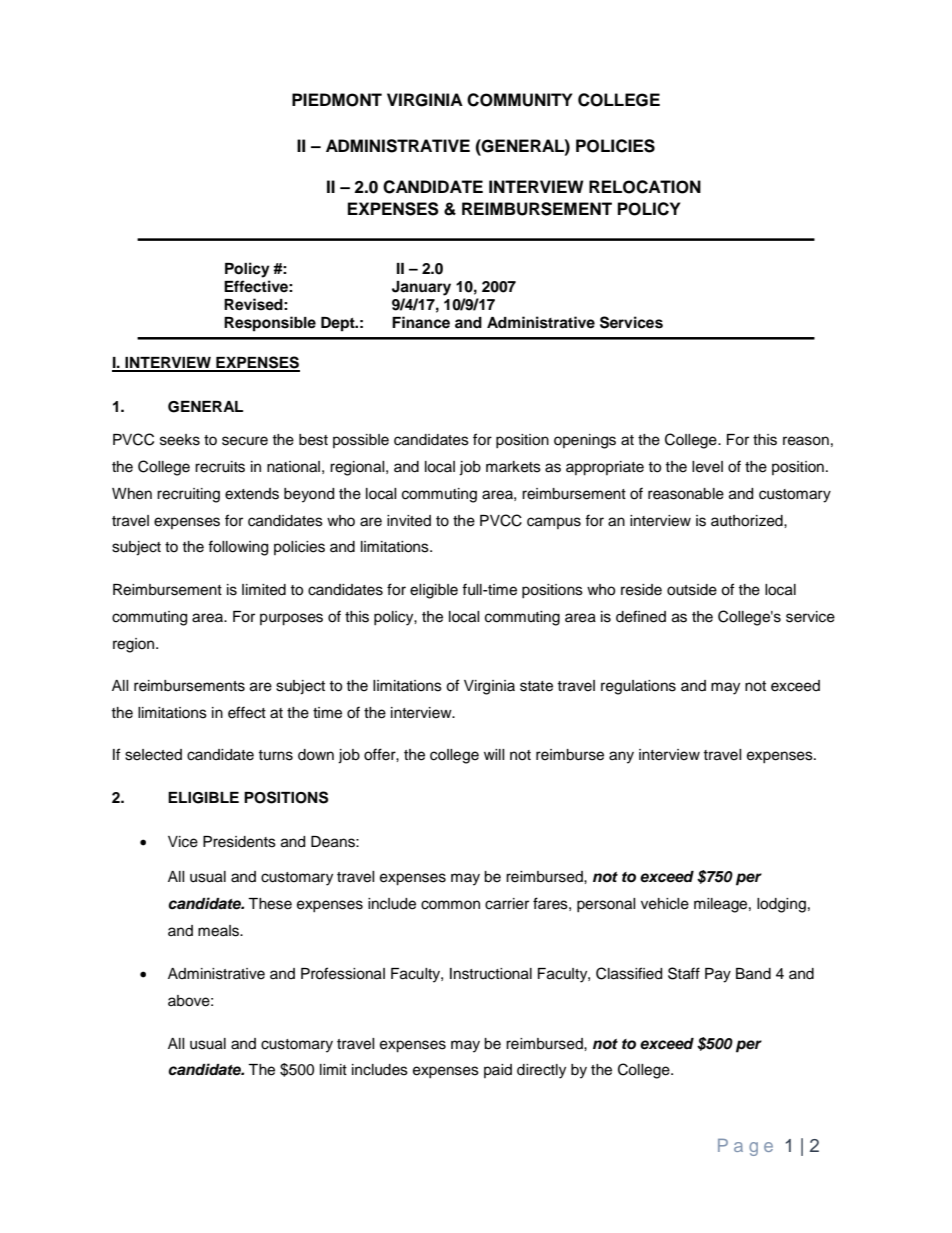  Describe the element at coordinates (513, 467) in the document. I see `markets` at that location.
